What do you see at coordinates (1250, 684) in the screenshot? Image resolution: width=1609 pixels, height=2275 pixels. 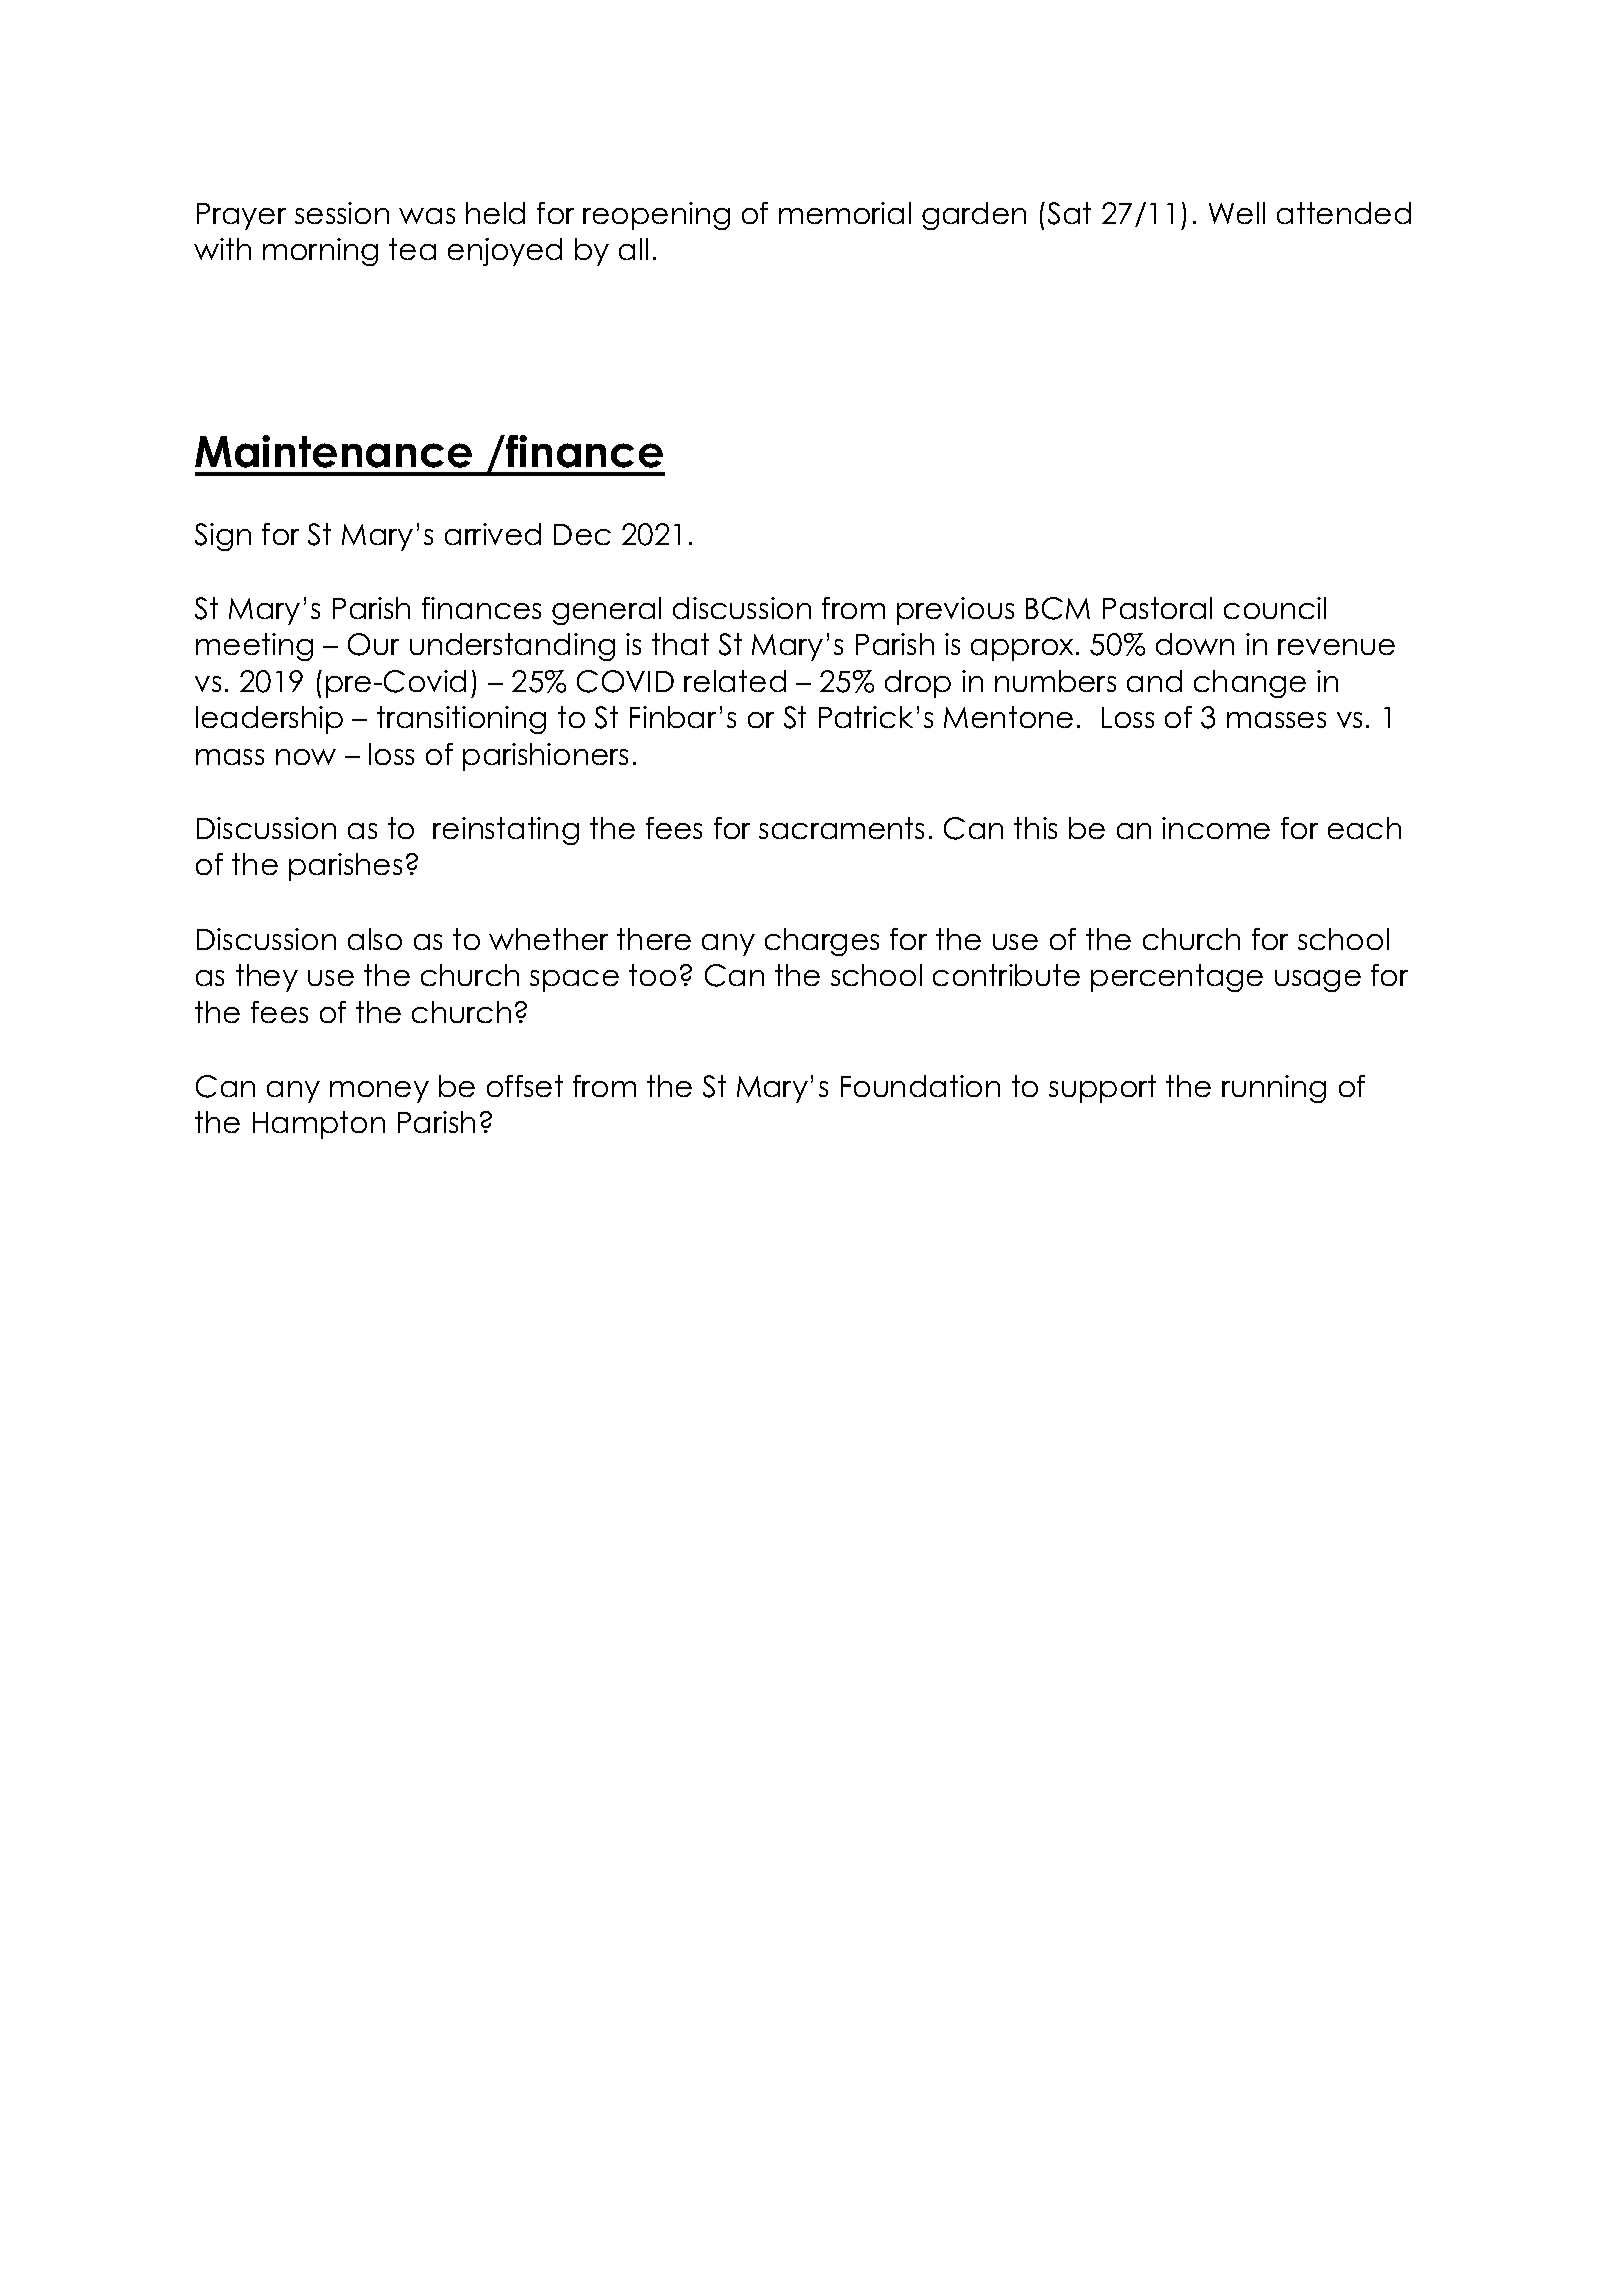 I see `change` at bounding box center [1250, 684].
